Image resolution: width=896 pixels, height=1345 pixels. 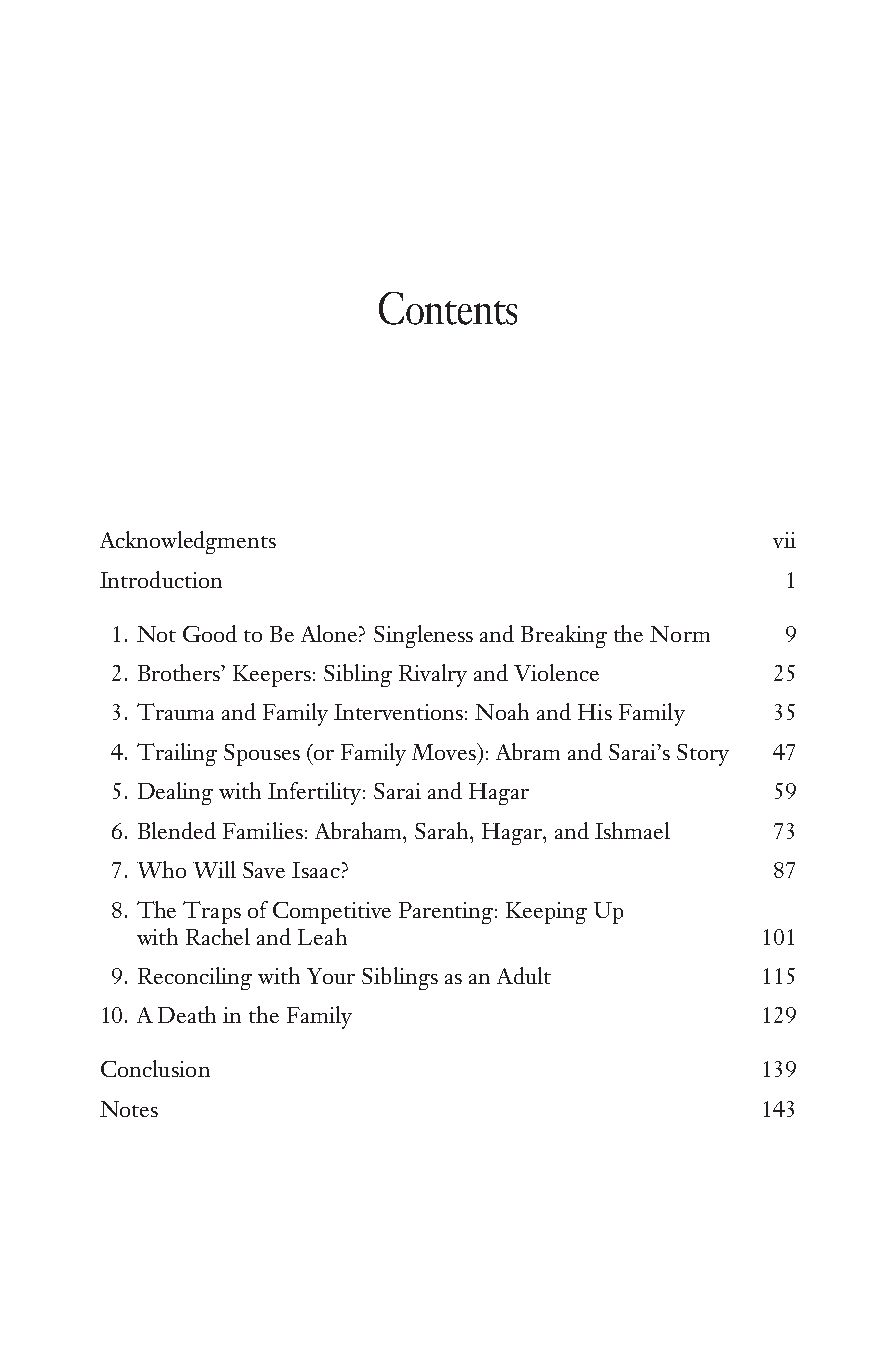 I want to click on Acknowledgments, so click(x=188, y=542).
